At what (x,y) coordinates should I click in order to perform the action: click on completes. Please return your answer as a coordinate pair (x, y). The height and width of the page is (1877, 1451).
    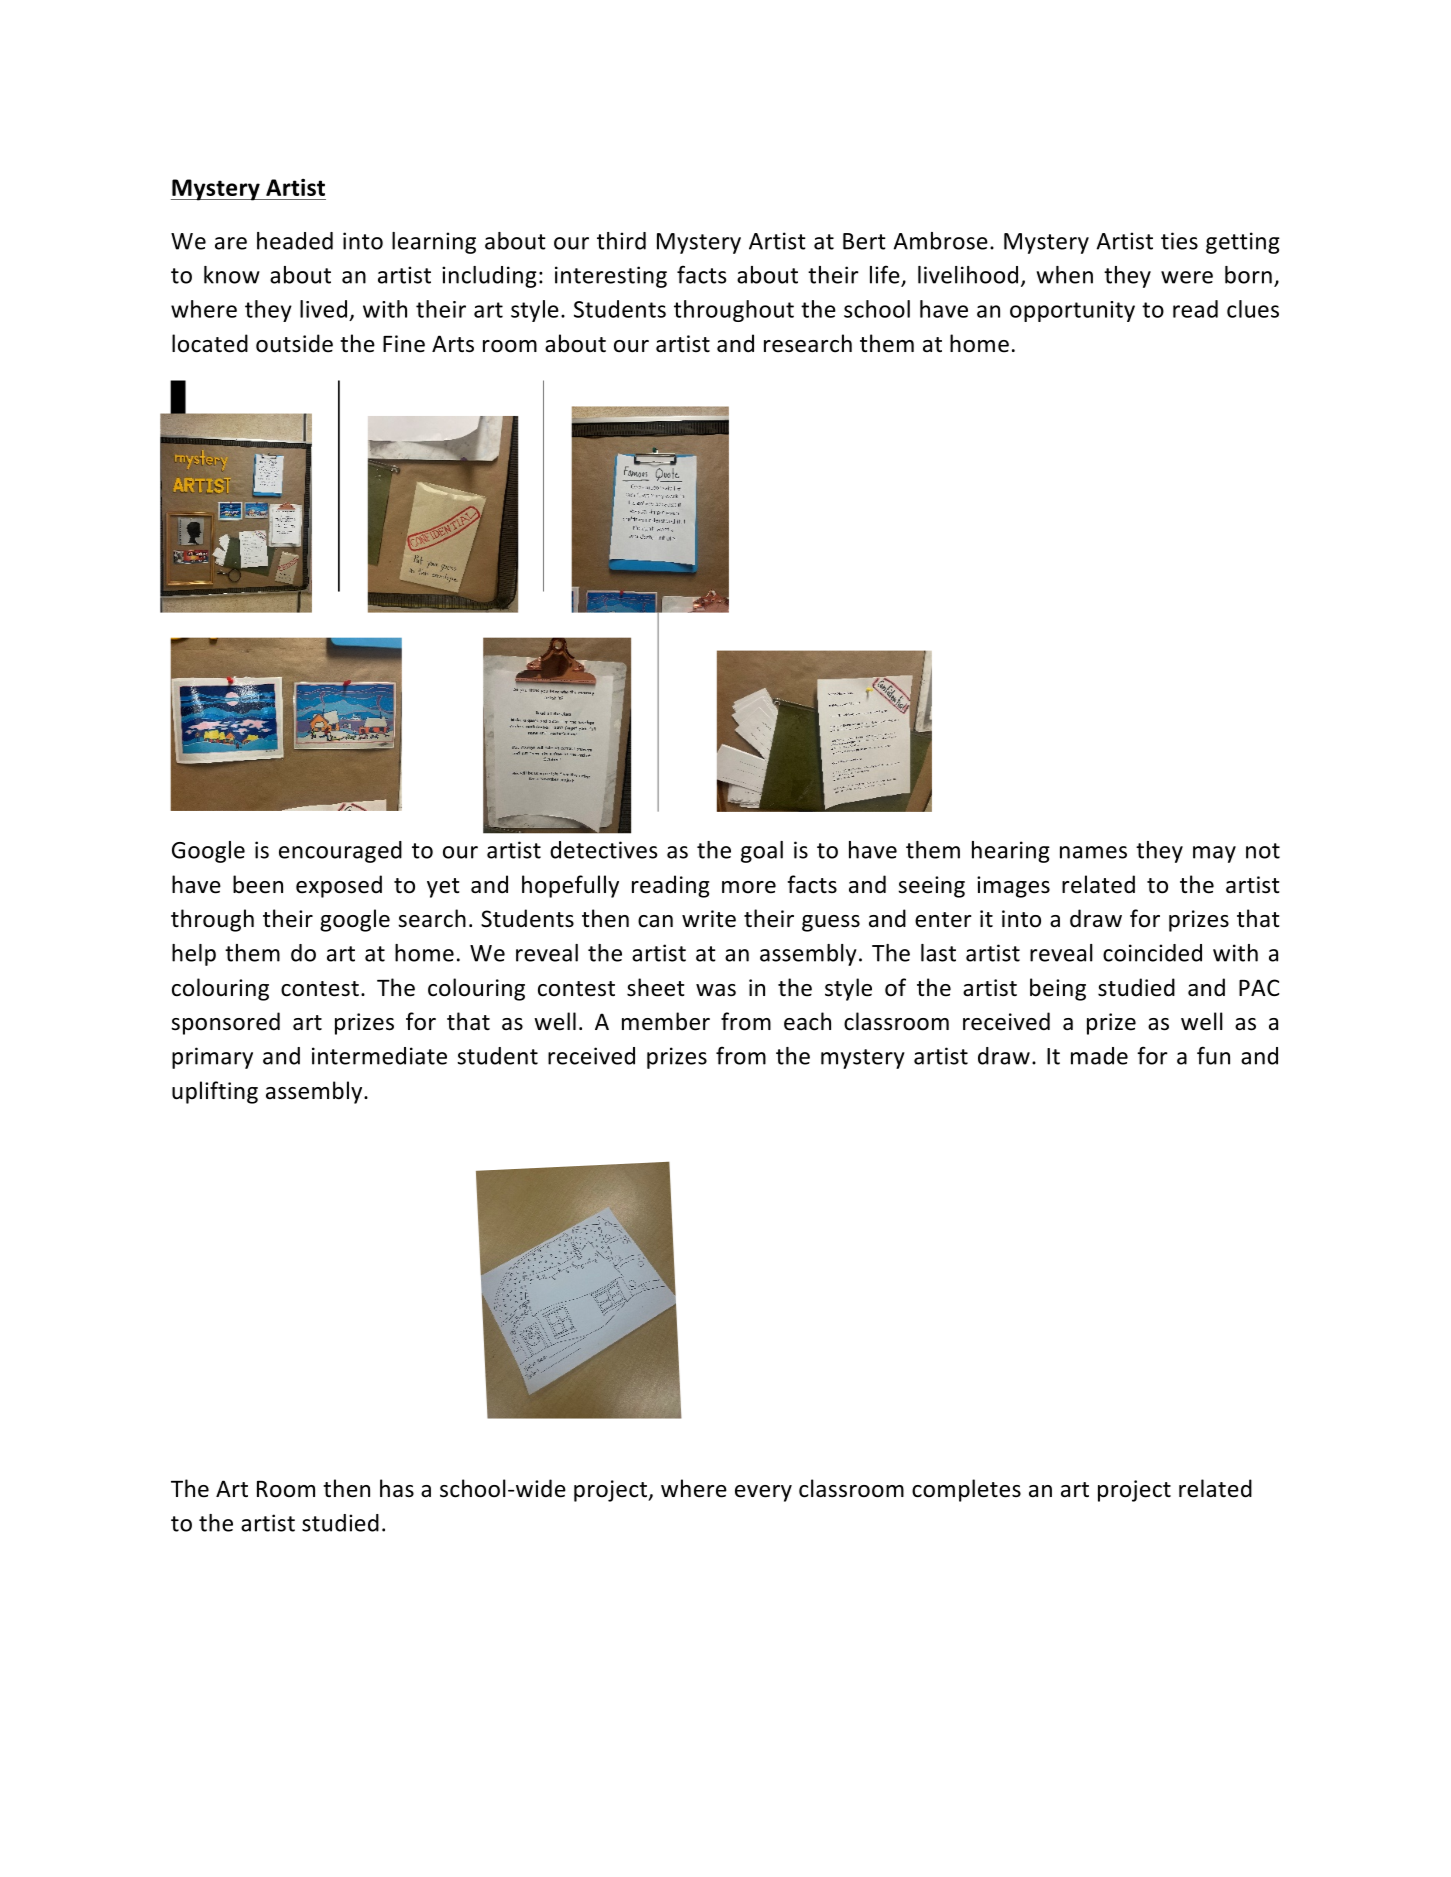
    Looking at the image, I should click on (966, 1490).
